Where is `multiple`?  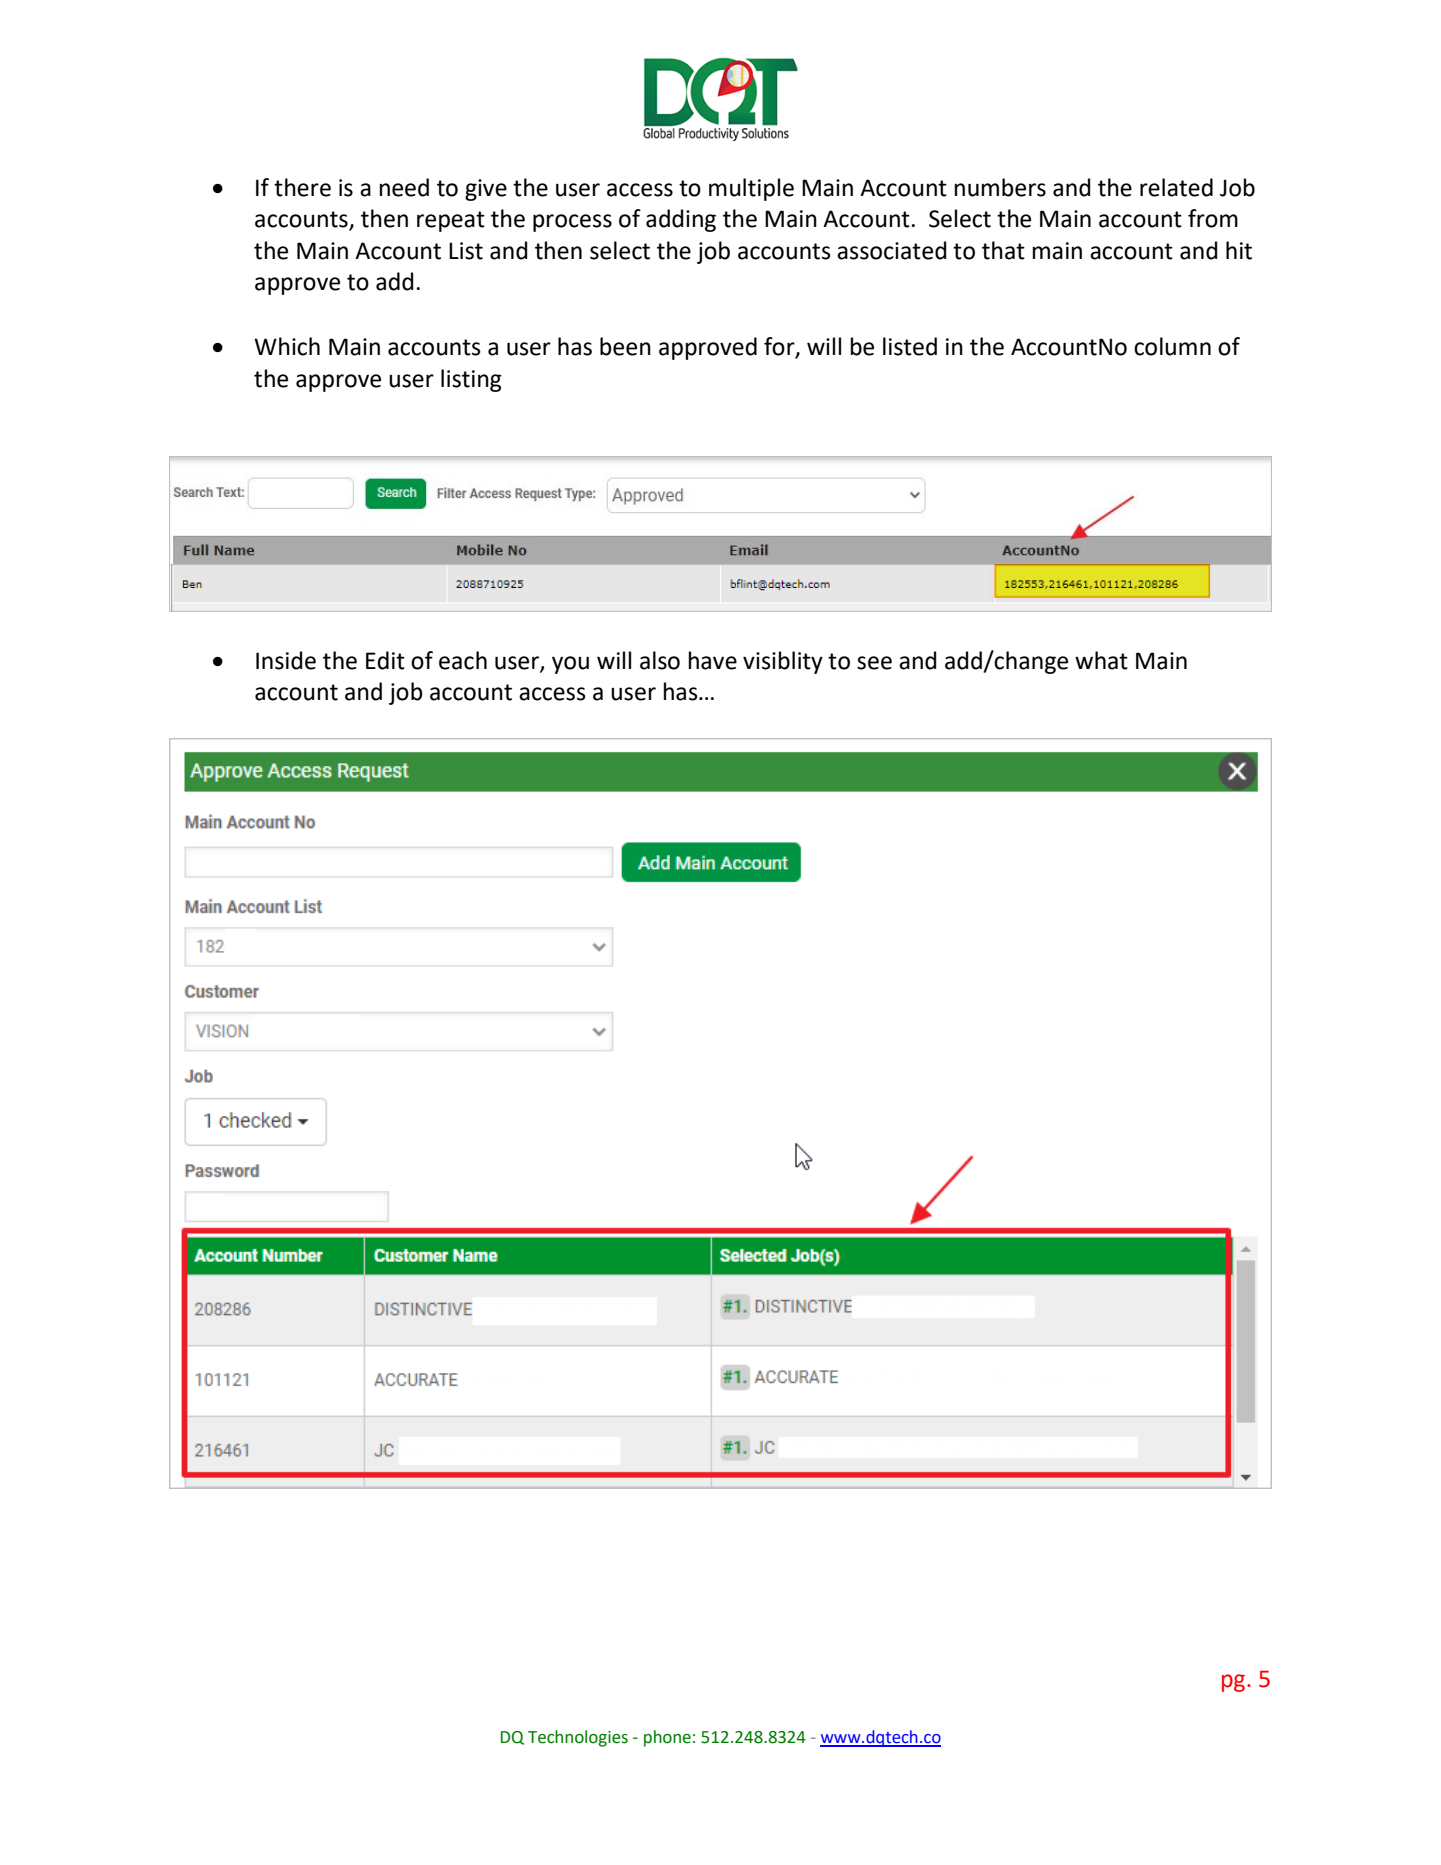
multiple is located at coordinates (751, 189).
